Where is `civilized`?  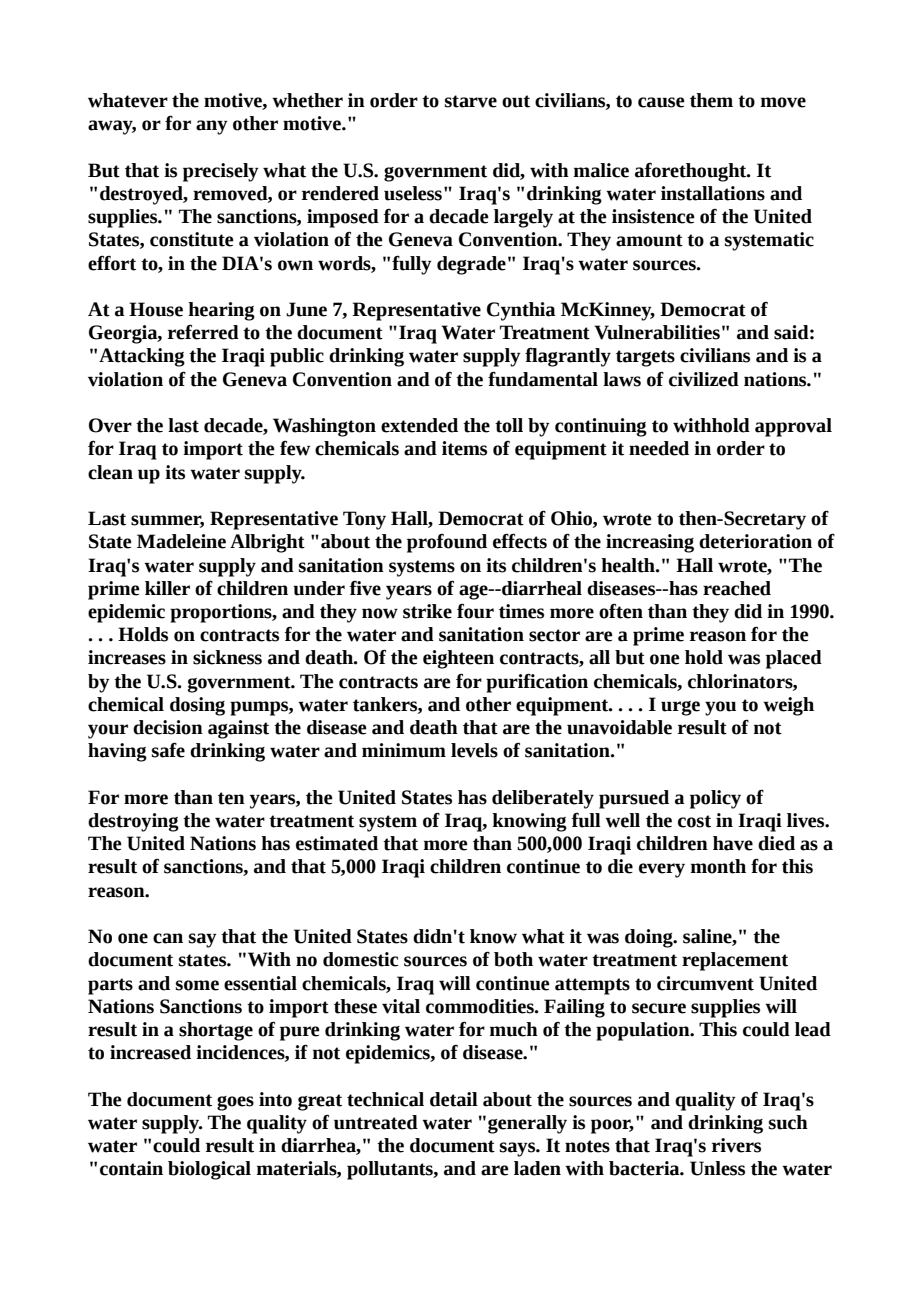
civilized is located at coordinates (704, 379).
